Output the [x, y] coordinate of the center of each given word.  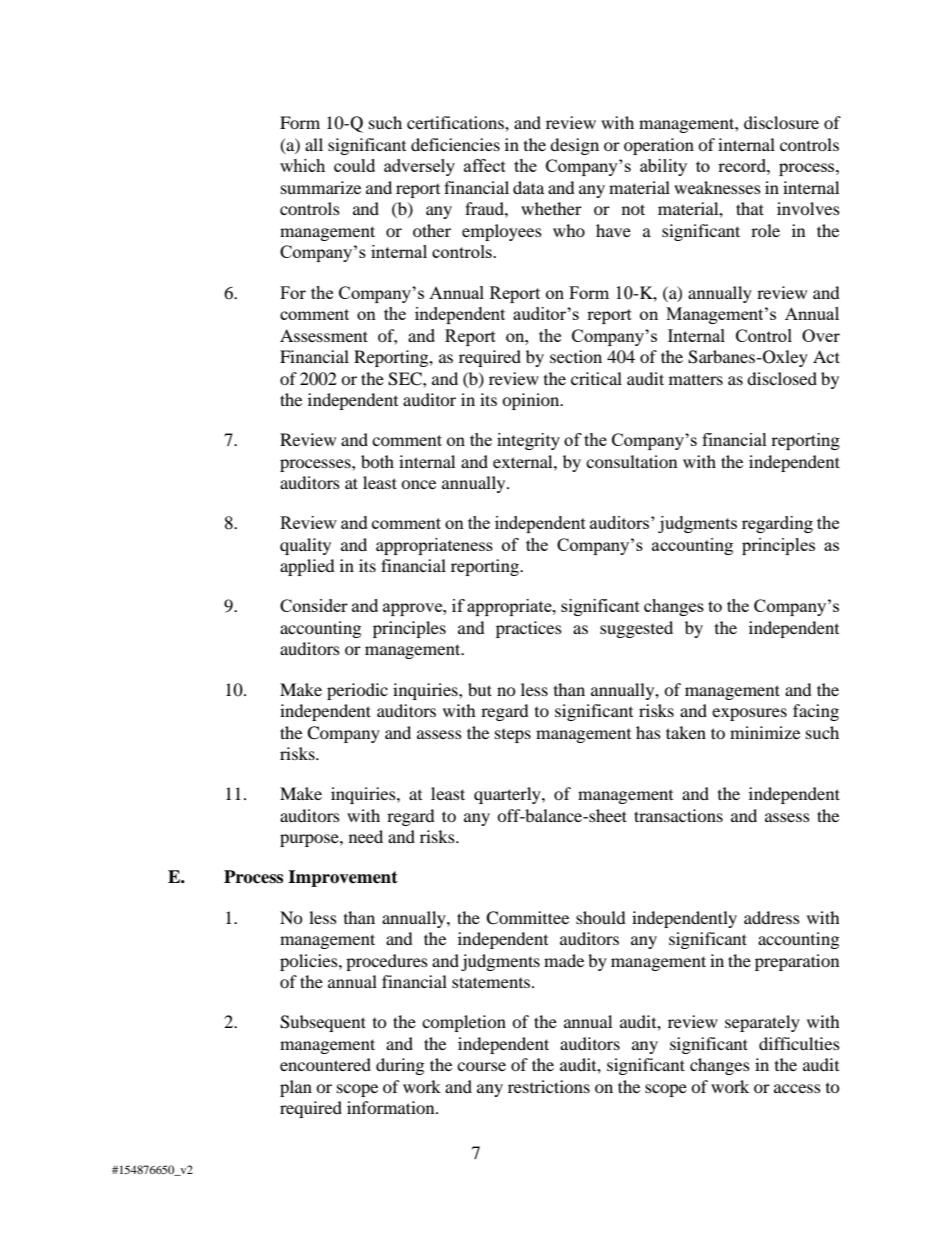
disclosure [781, 122]
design [574, 146]
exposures [749, 714]
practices [529, 629]
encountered [325, 1064]
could [354, 165]
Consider [314, 605]
